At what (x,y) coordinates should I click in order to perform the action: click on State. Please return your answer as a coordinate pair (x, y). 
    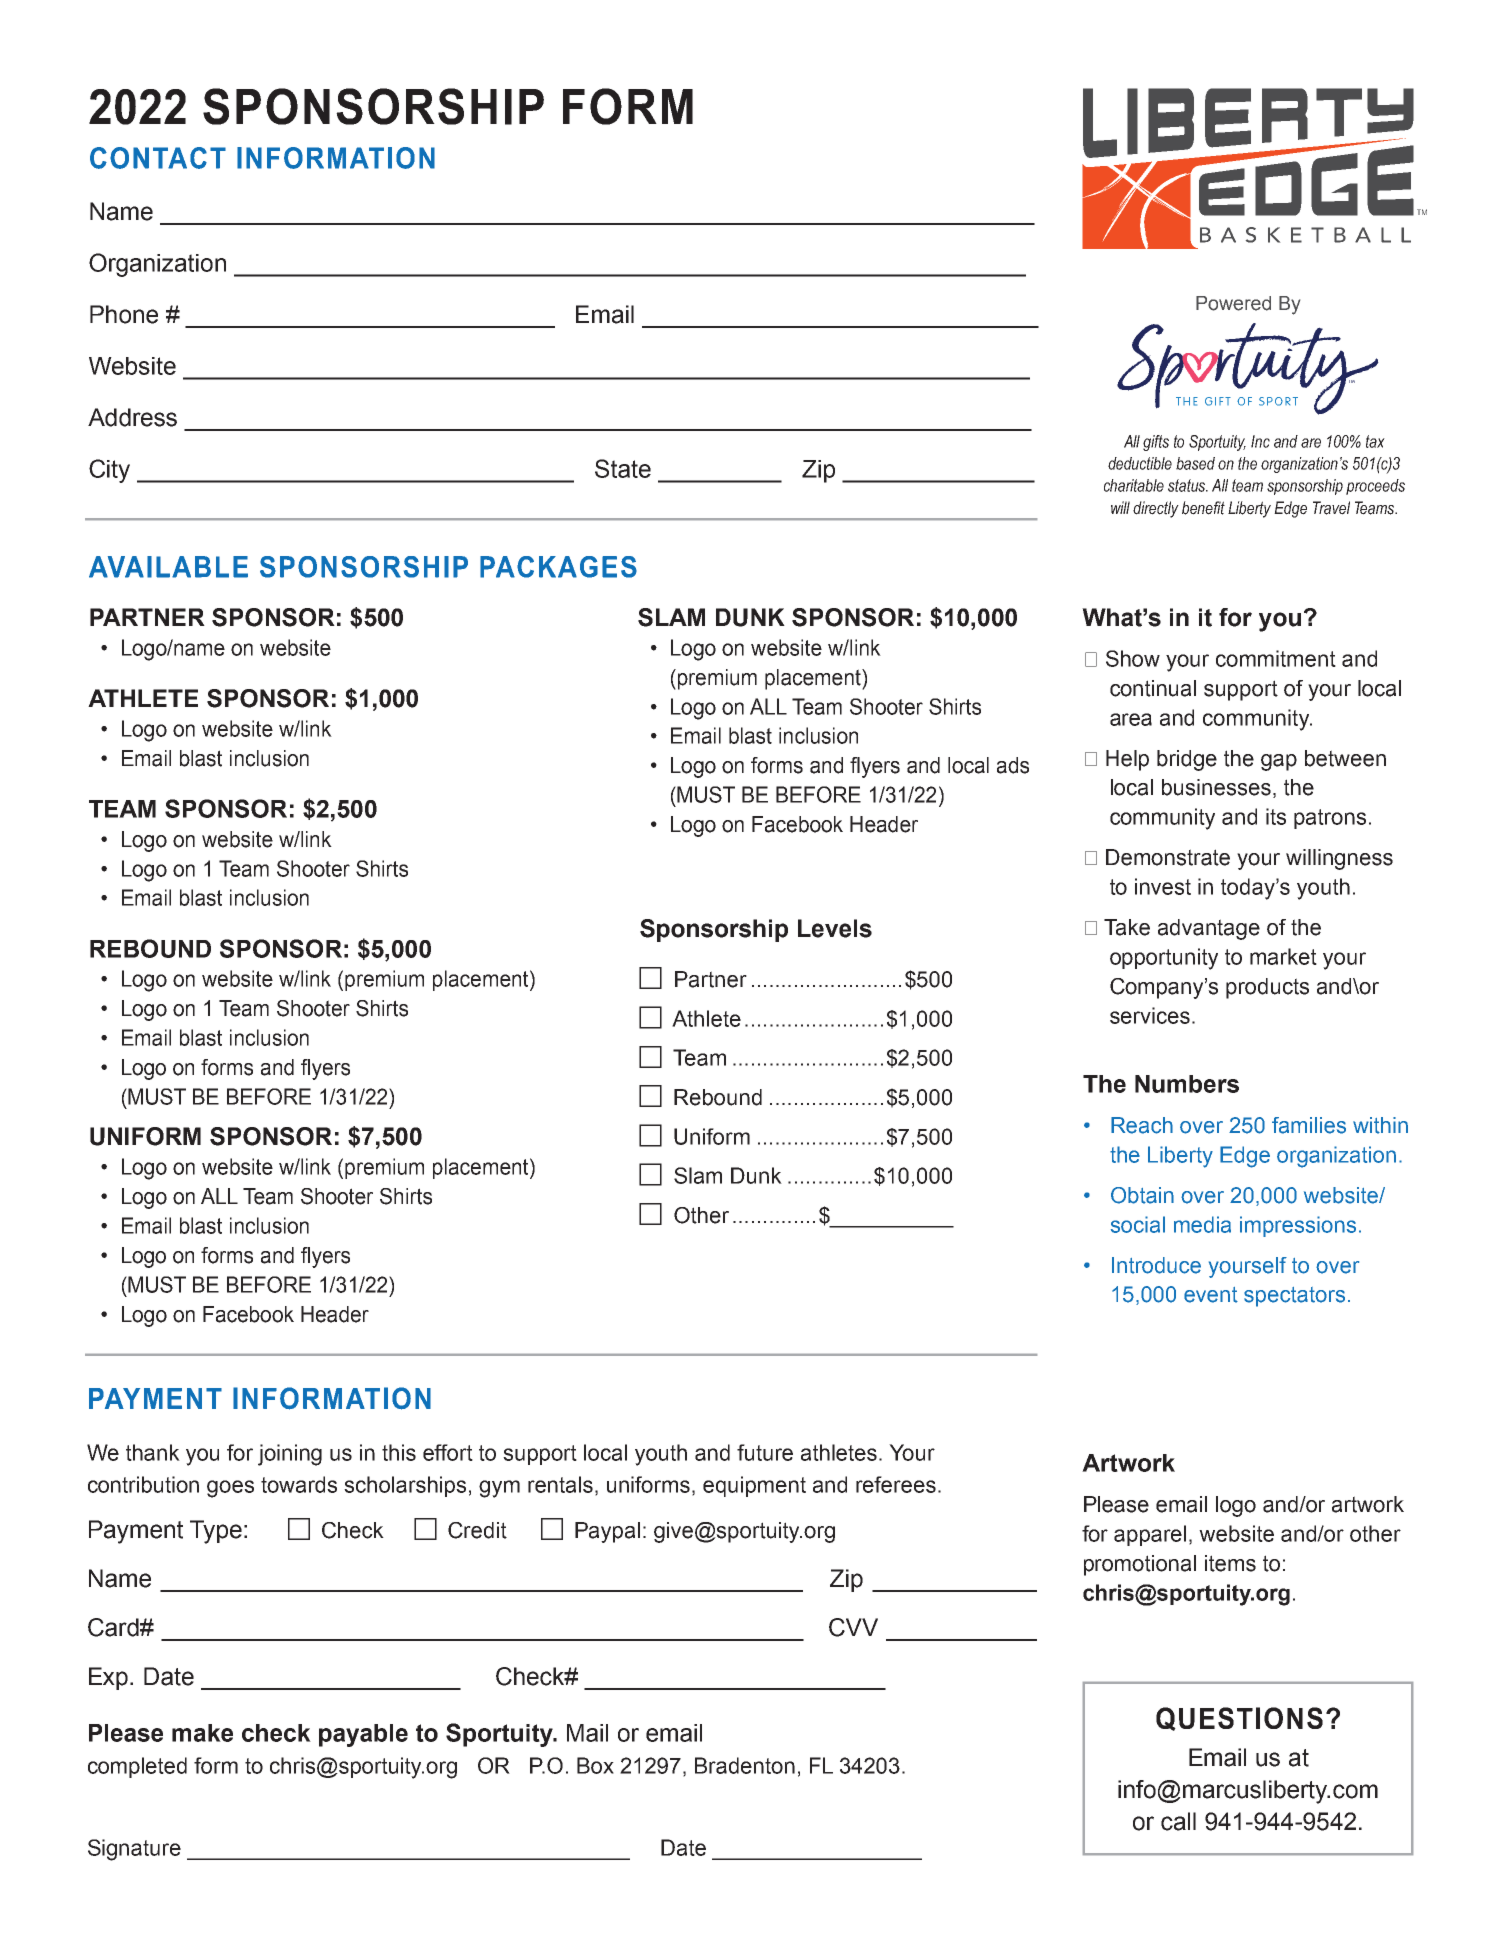
    Looking at the image, I should click on (623, 468).
